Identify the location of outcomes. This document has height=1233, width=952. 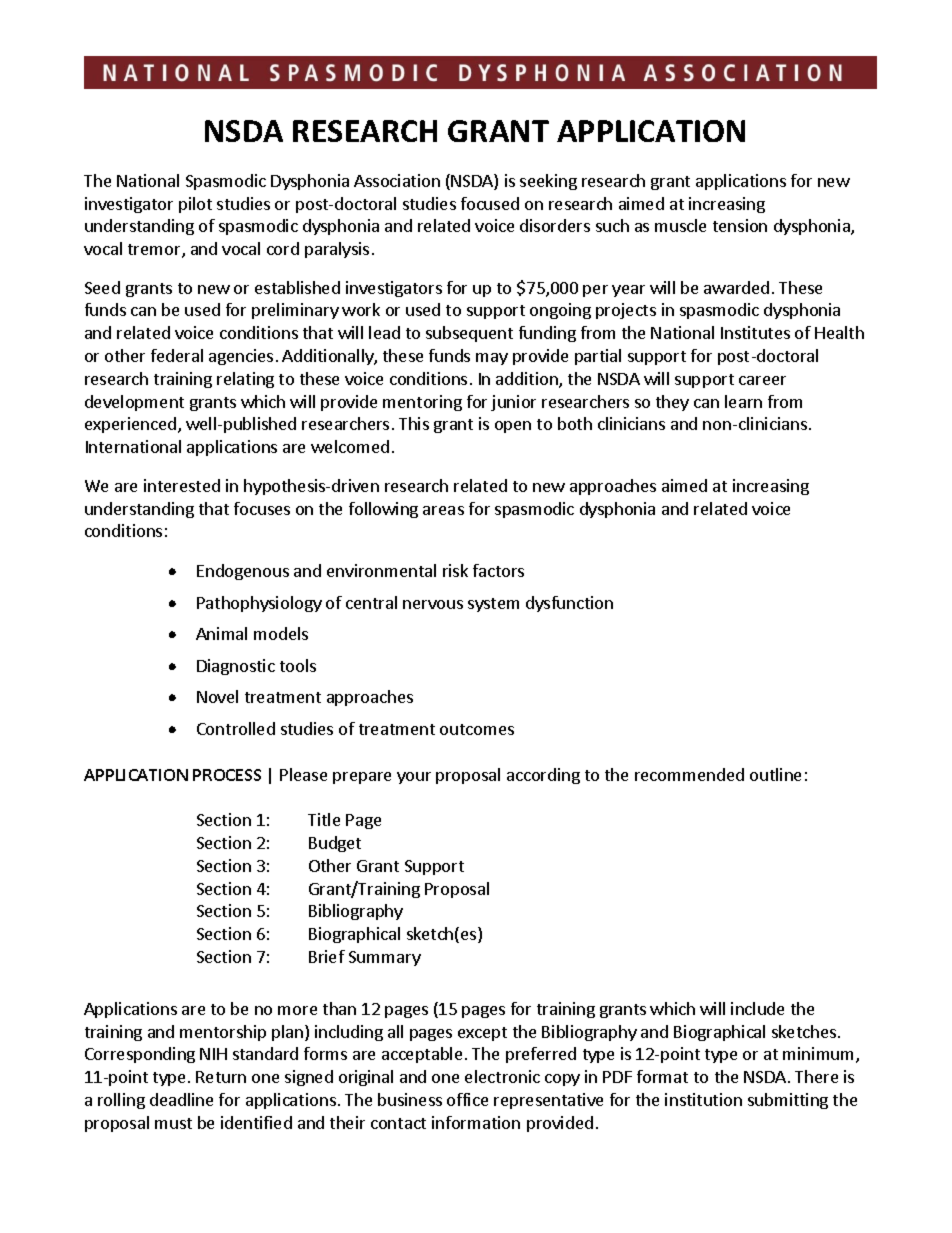
(477, 729).
